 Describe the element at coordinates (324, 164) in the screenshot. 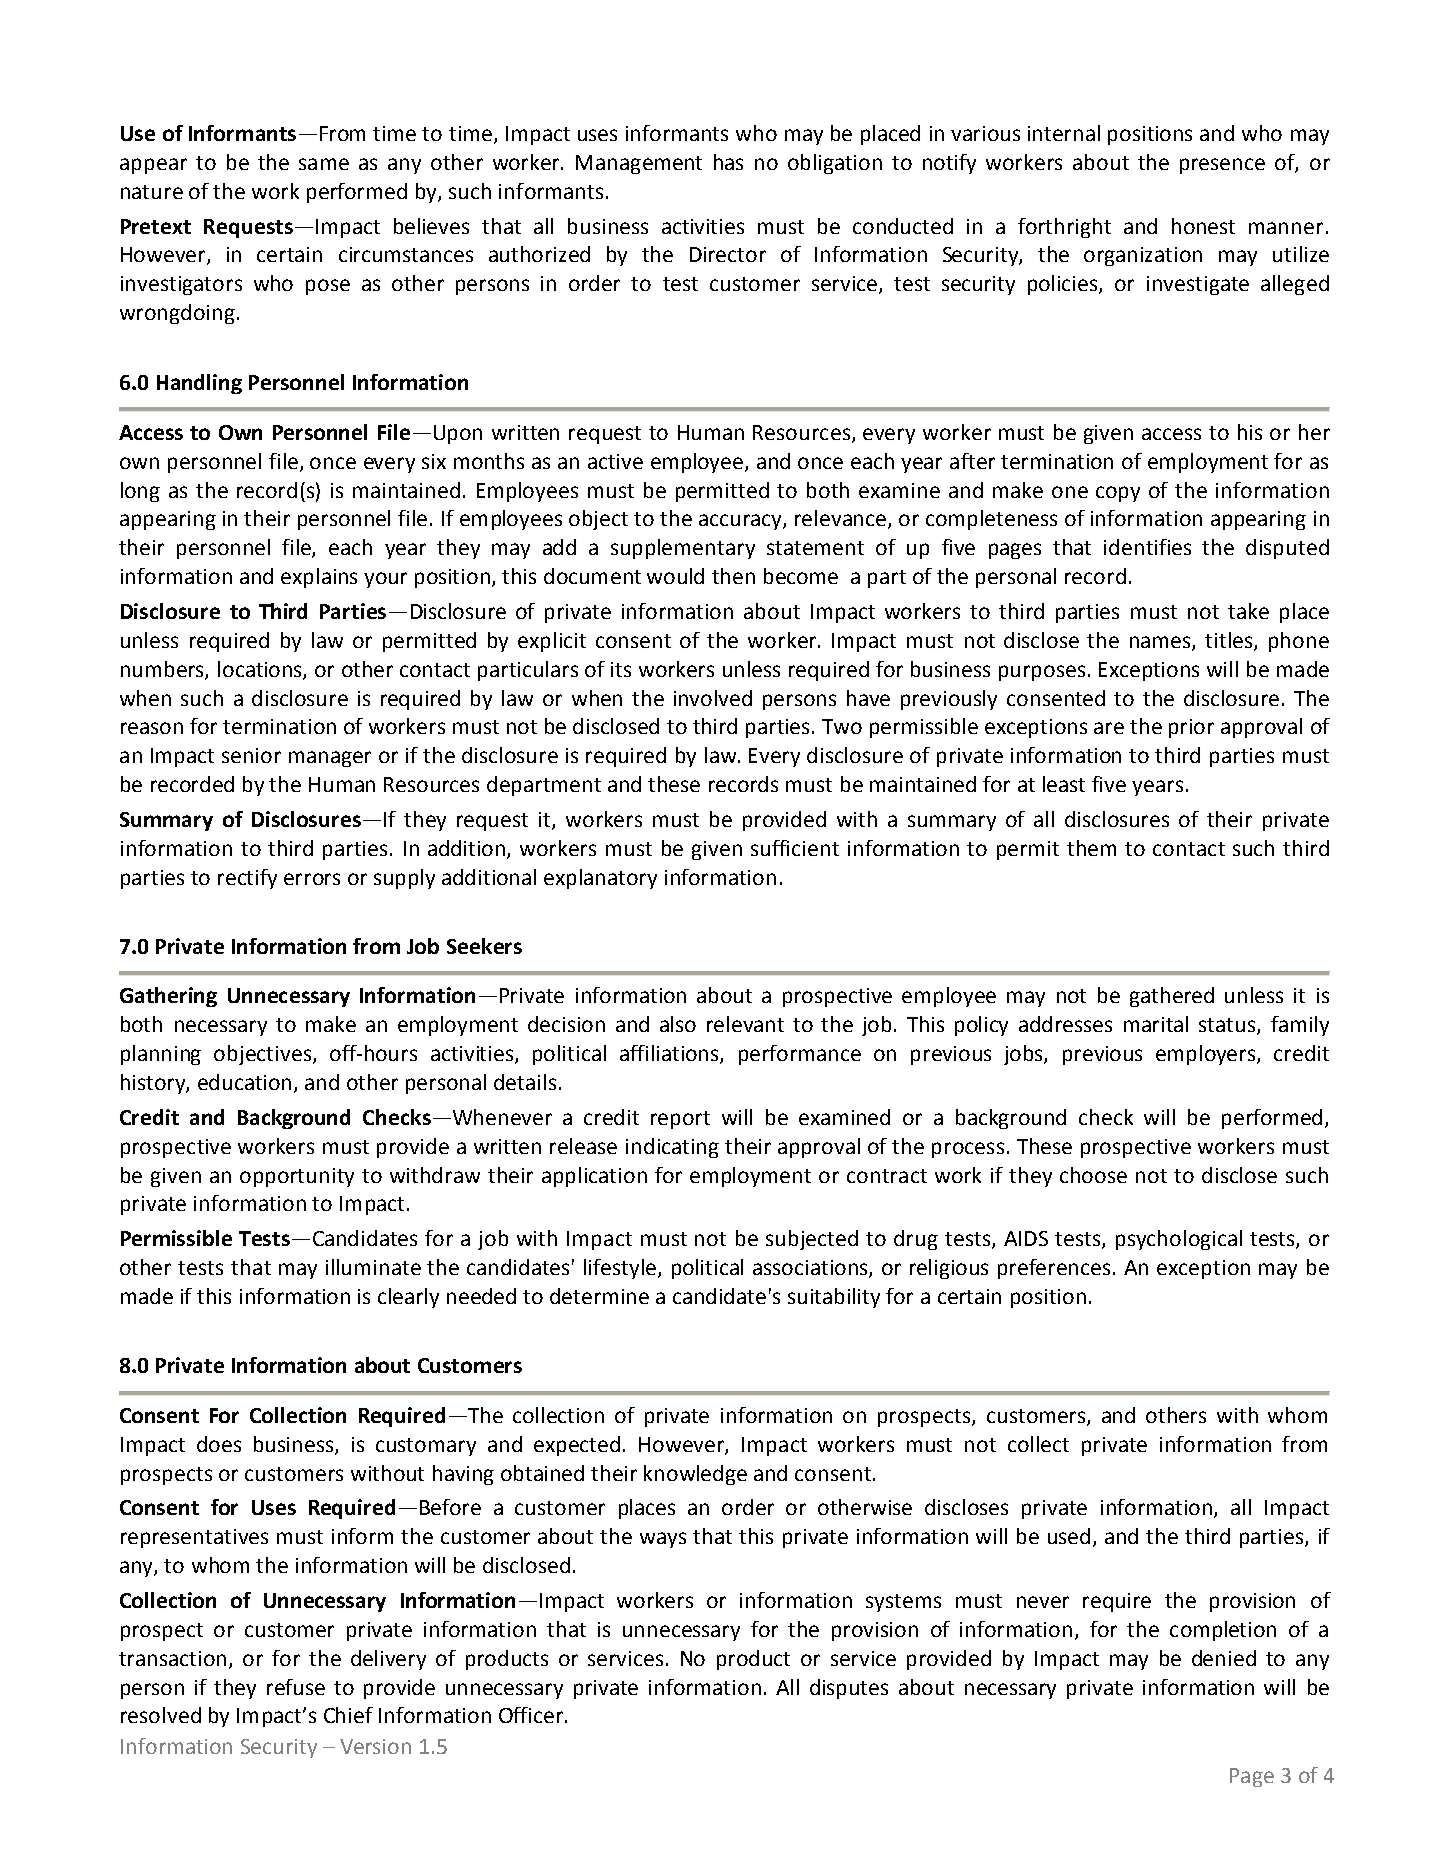

I see `same` at that location.
